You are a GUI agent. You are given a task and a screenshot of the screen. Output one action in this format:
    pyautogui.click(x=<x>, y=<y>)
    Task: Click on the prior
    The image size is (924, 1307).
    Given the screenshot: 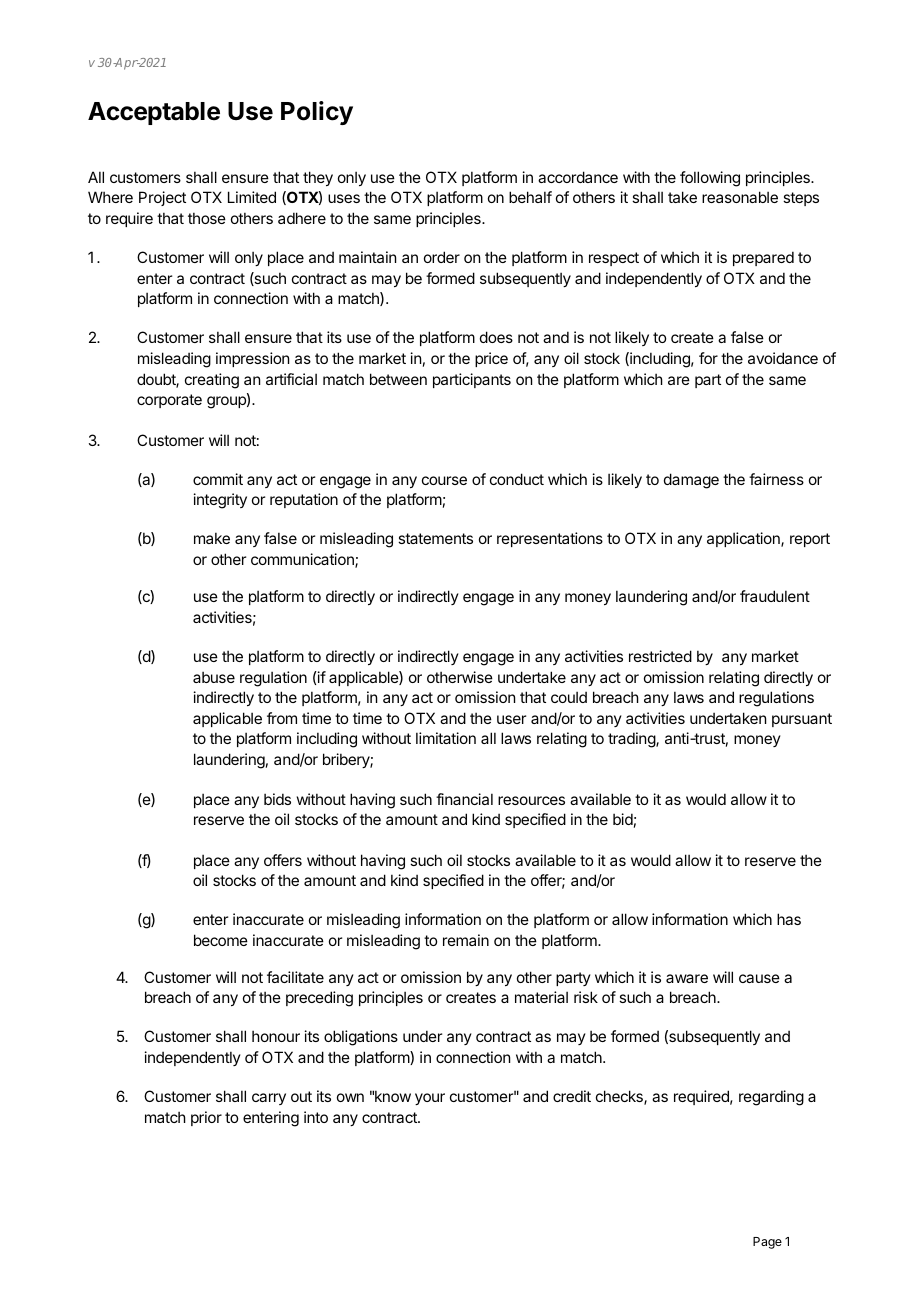 What is the action you would take?
    pyautogui.click(x=206, y=1118)
